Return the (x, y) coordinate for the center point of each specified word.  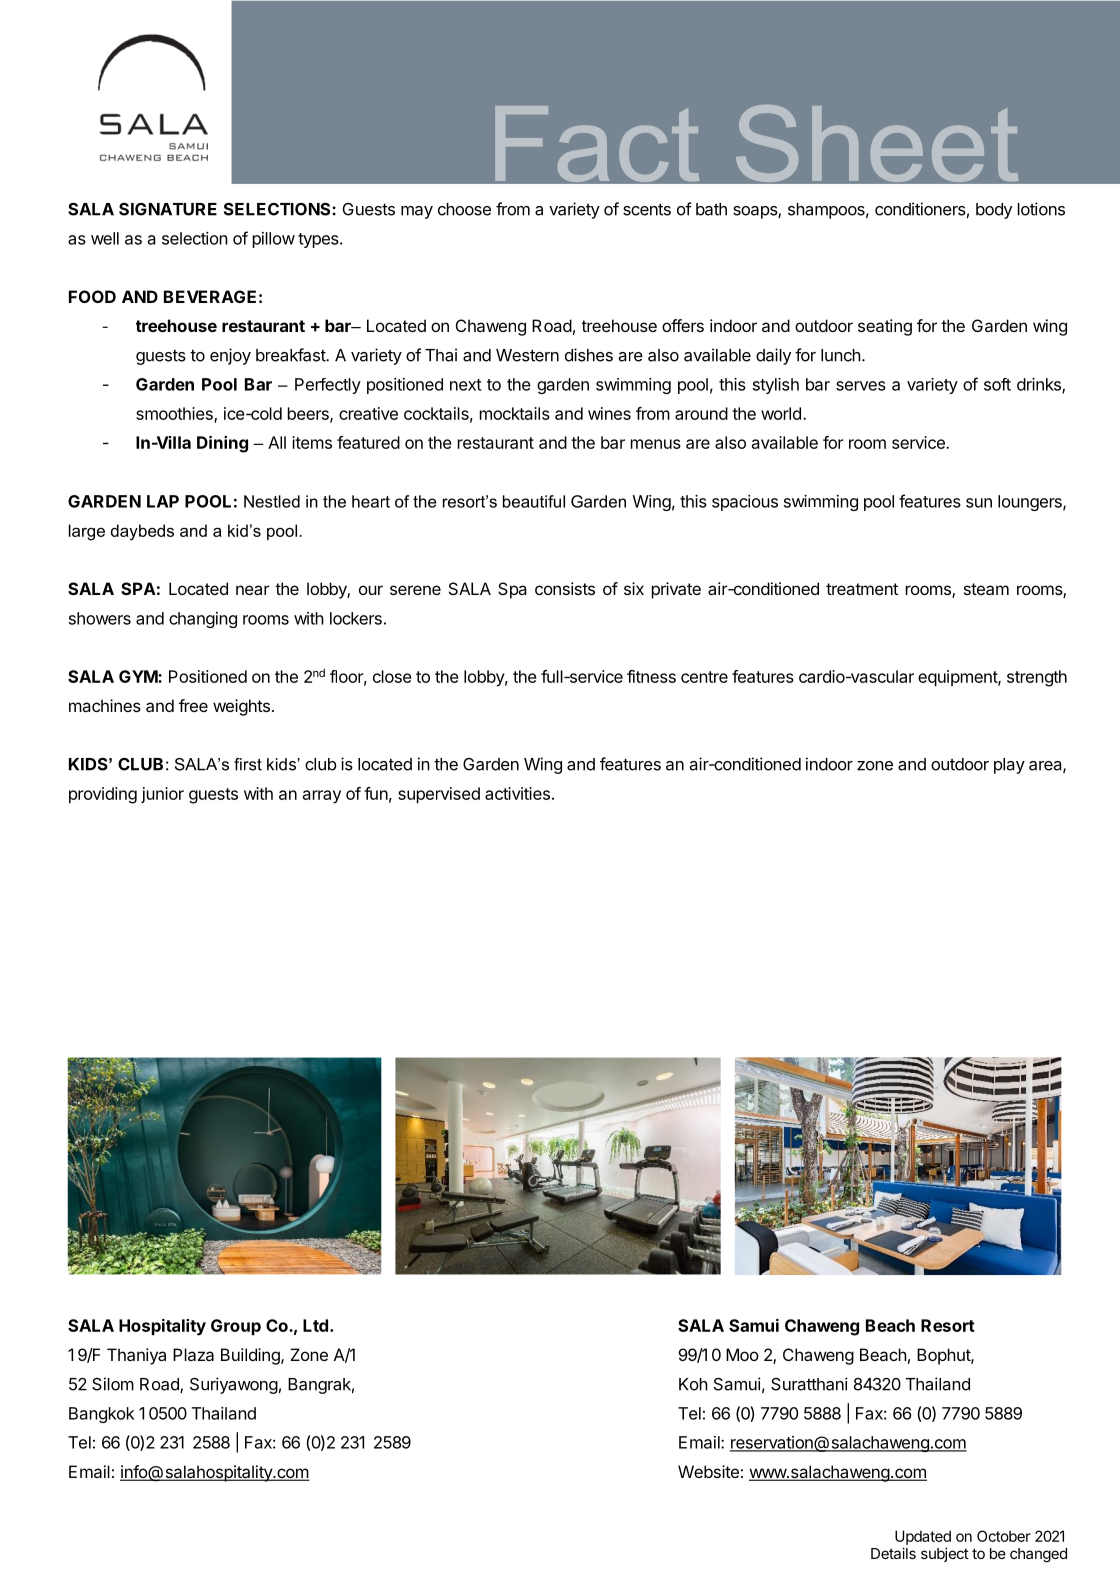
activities (517, 793)
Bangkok (101, 1415)
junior (162, 795)
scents (647, 209)
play (1009, 766)
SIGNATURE (168, 209)
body (994, 211)
